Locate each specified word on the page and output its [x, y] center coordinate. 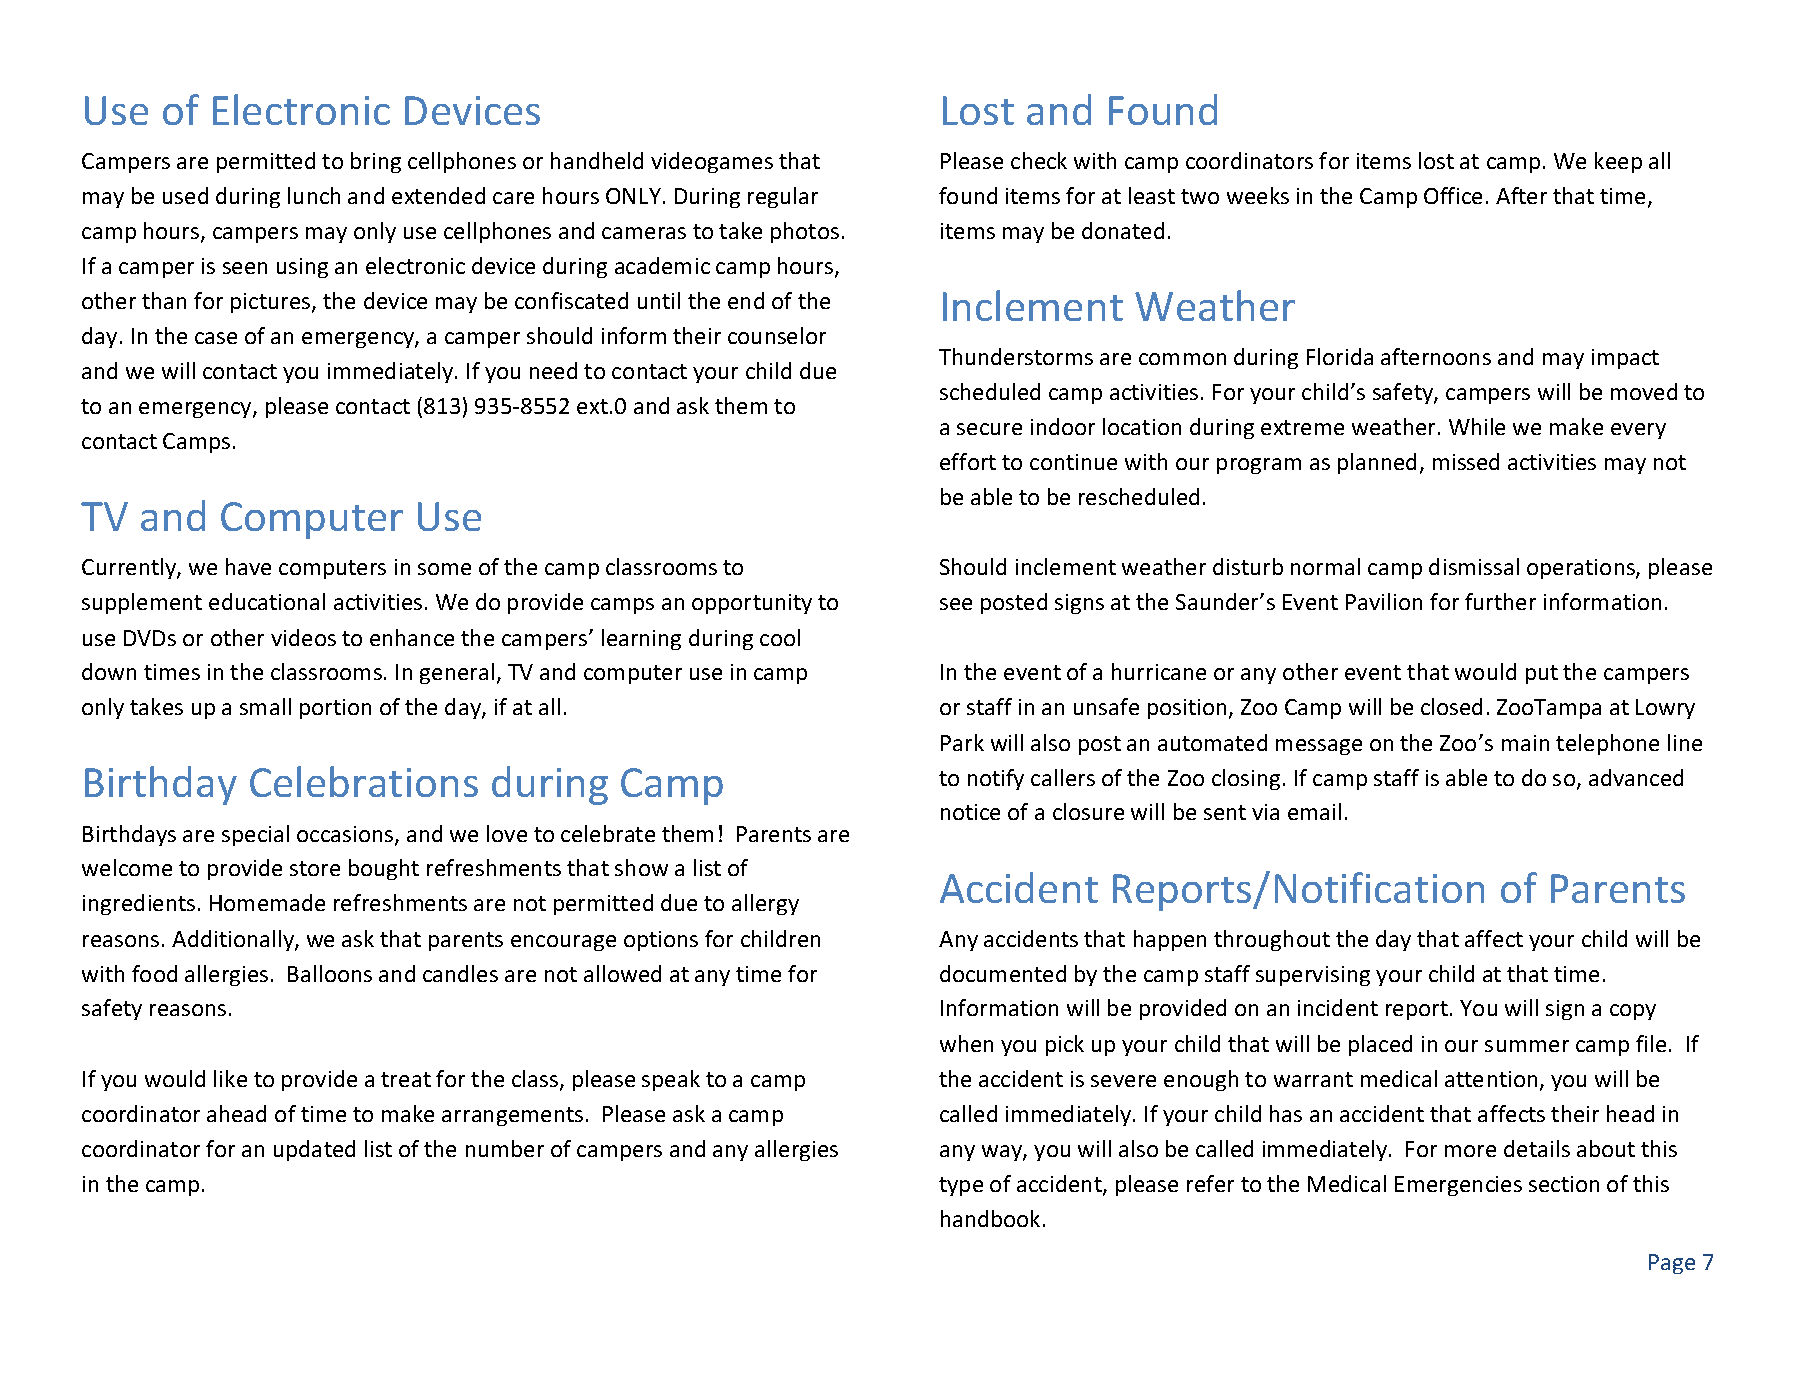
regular [783, 197]
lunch [314, 195]
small [265, 706]
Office [1453, 195]
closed [1451, 706]
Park [962, 742]
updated [314, 1150]
